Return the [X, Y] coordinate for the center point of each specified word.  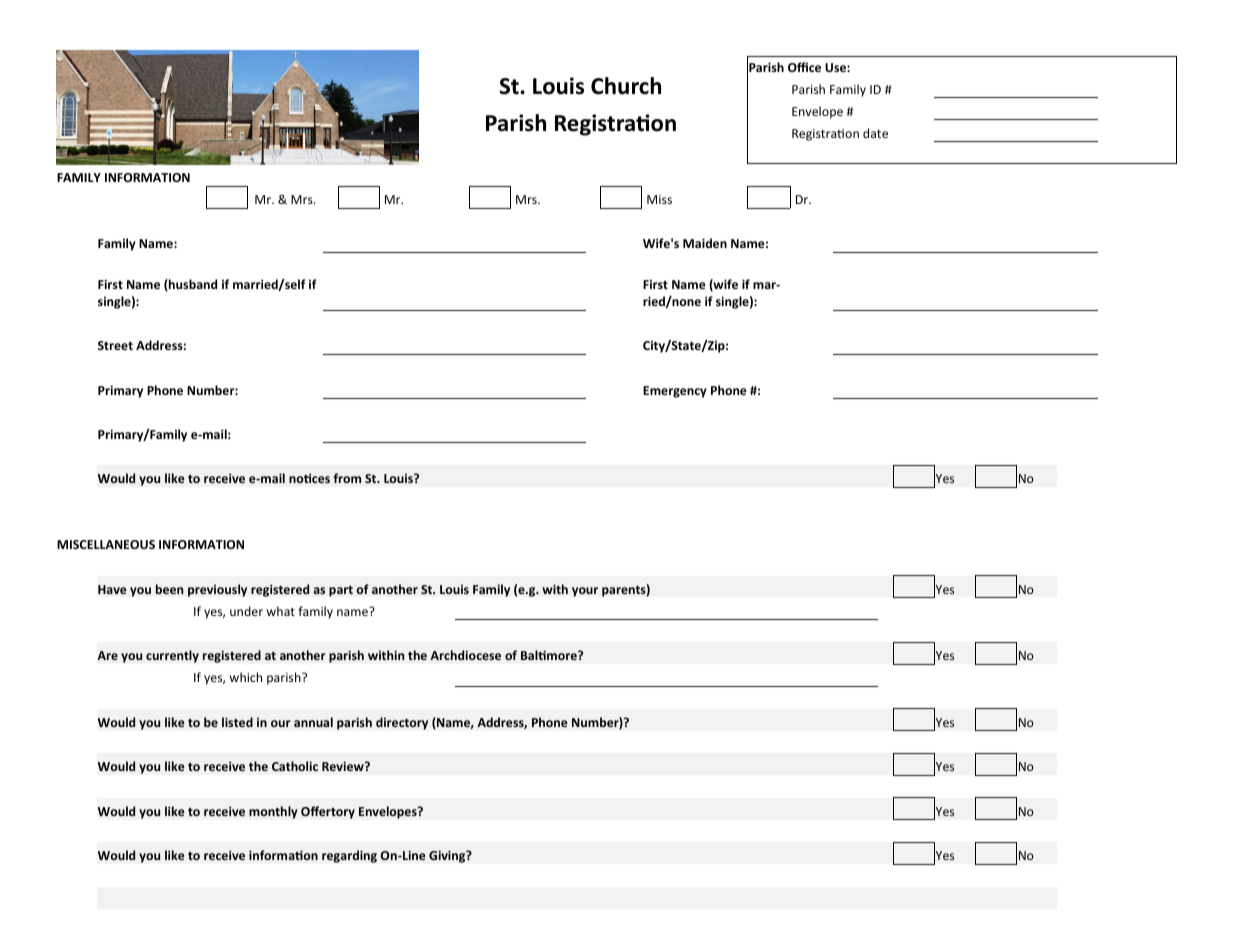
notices [309, 478]
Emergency [675, 392]
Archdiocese [465, 655]
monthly [273, 812]
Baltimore [550, 655]
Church [626, 86]
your [585, 592]
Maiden [705, 243]
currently [172, 656]
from [347, 478]
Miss [659, 199]
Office [804, 67]
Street [115, 345]
